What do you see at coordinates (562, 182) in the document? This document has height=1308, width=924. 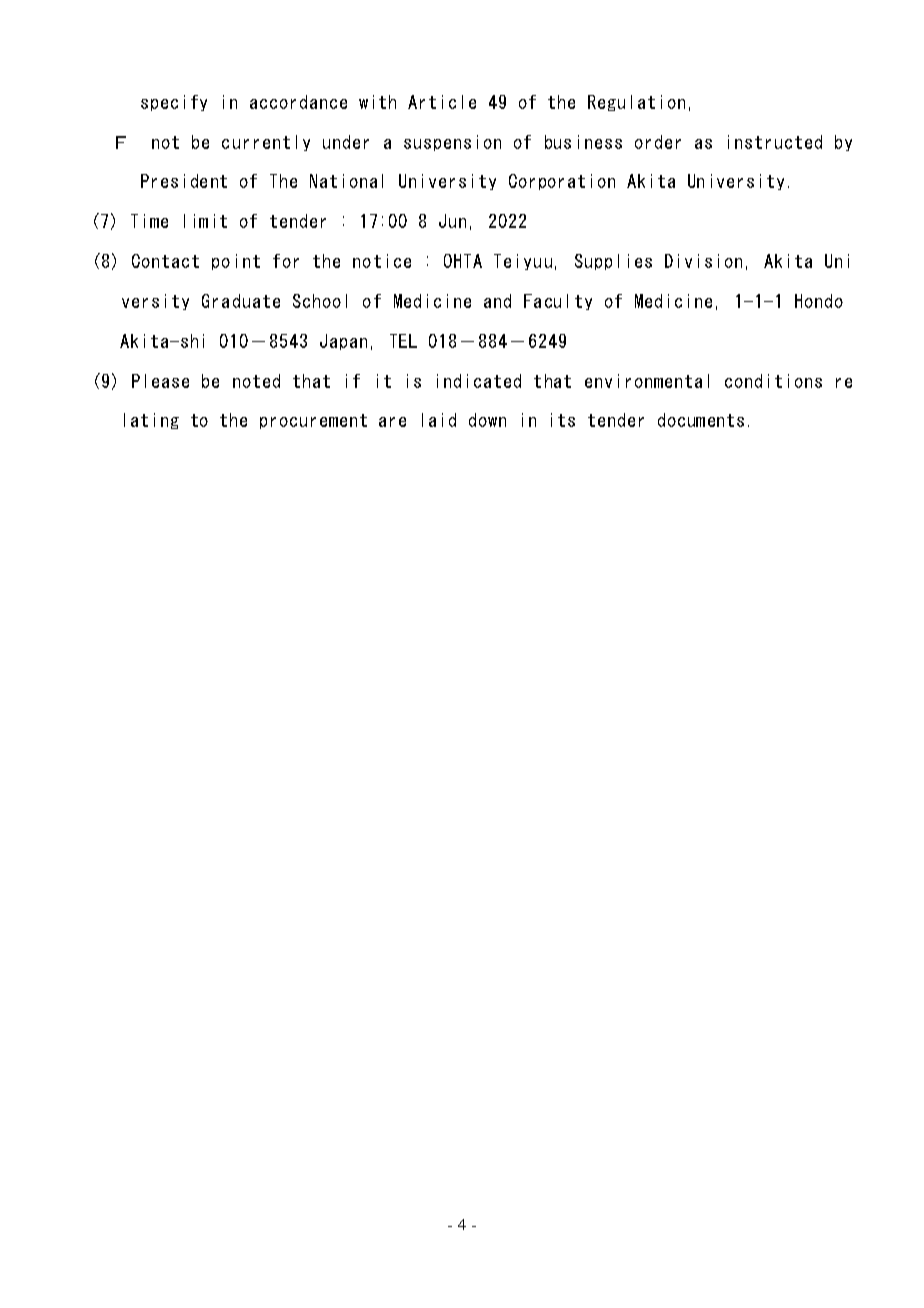 I see `Corporation` at bounding box center [562, 182].
